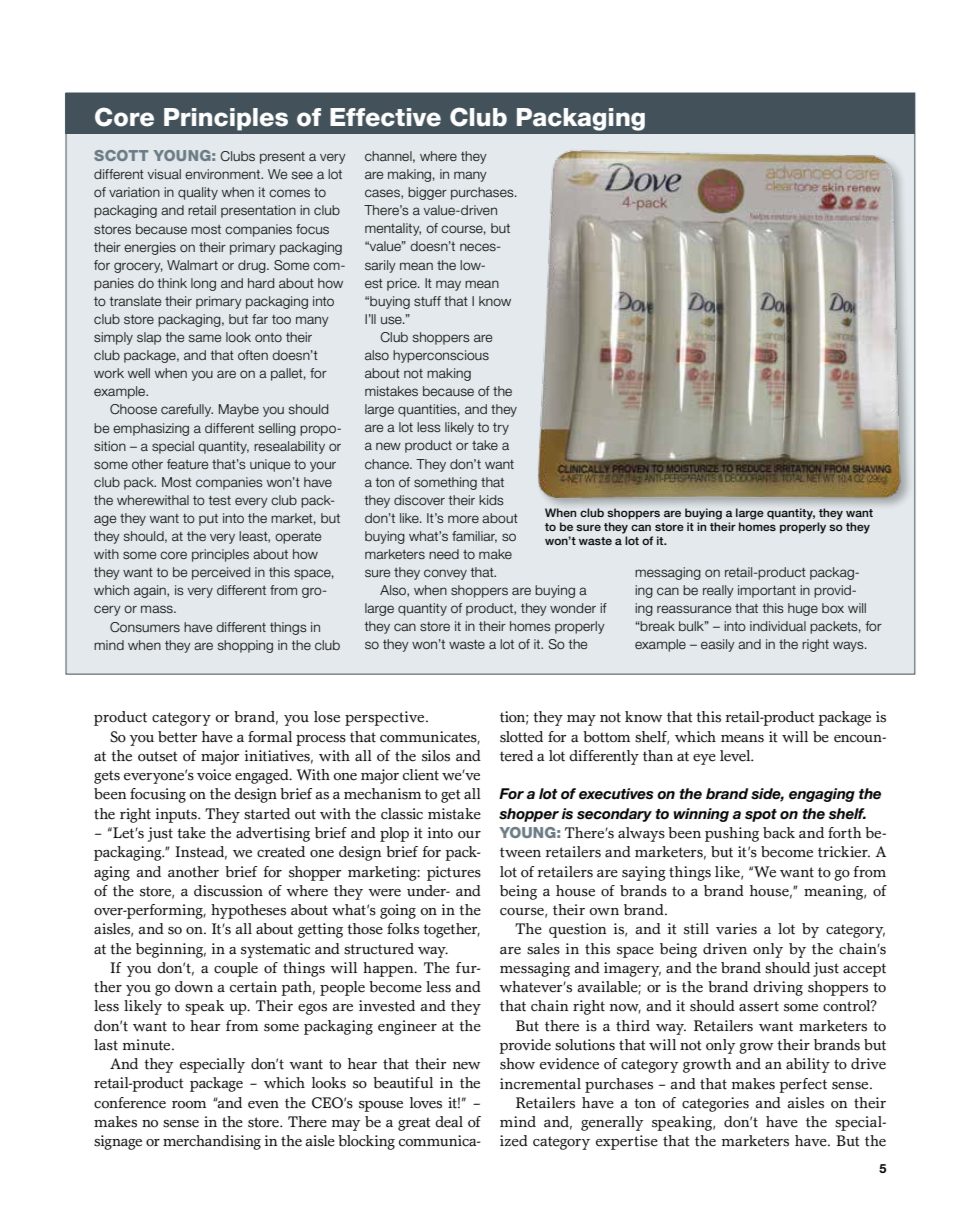  What do you see at coordinates (736, 756) in the screenshot?
I see `level` at bounding box center [736, 756].
